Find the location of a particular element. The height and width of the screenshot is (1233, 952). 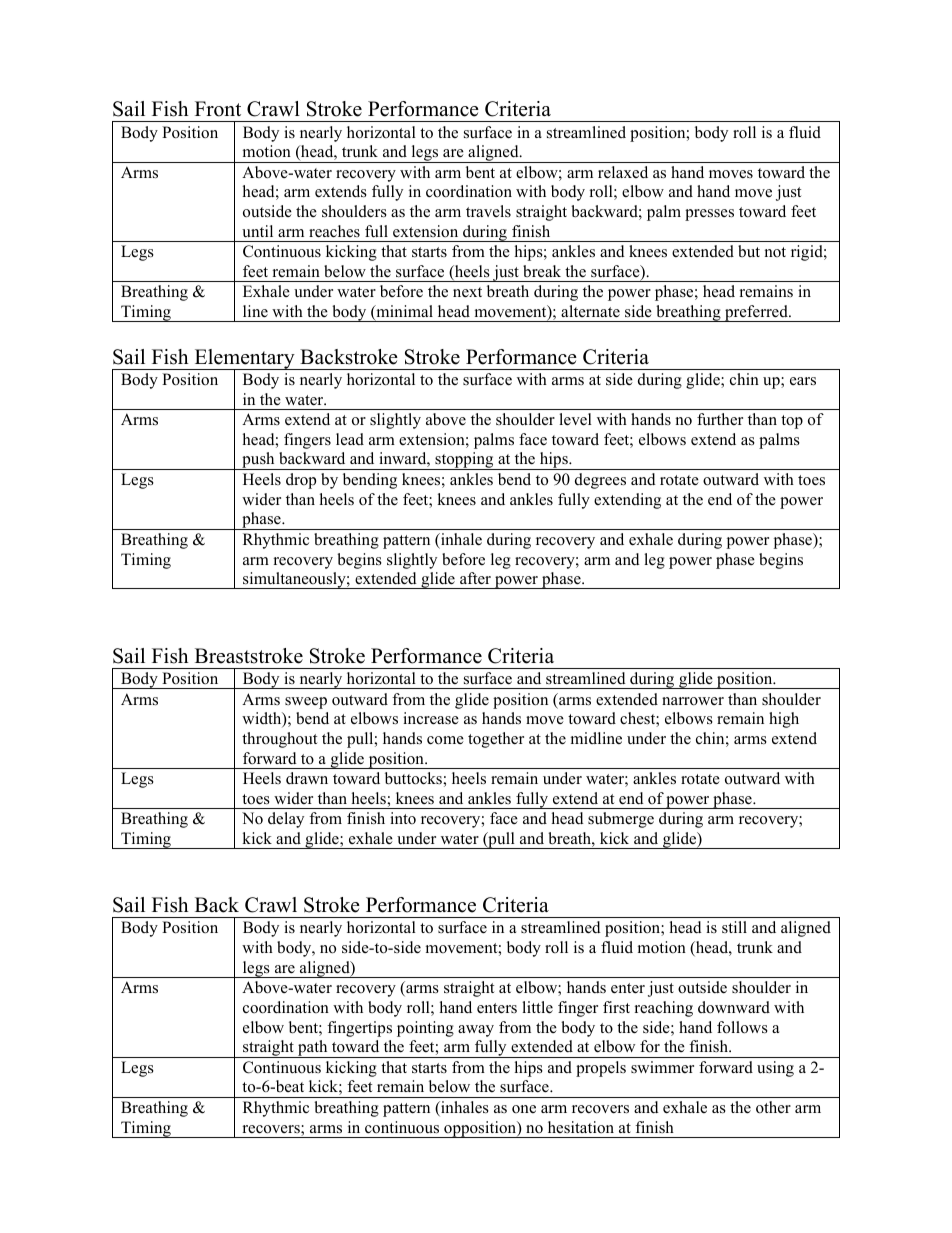

travels is located at coordinates (488, 211).
